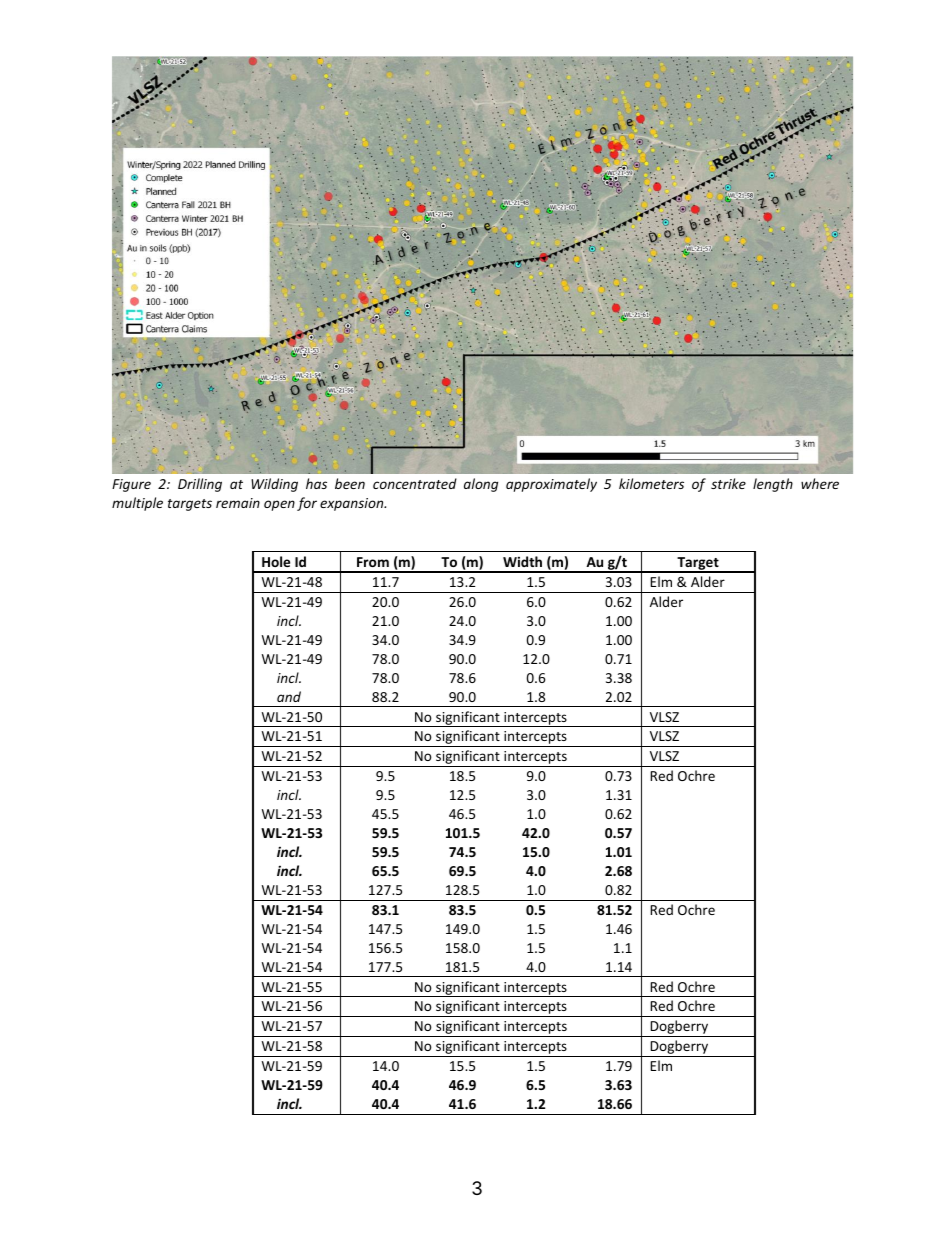 This image has width=952, height=1233. What do you see at coordinates (481, 485) in the image?
I see `along` at bounding box center [481, 485].
